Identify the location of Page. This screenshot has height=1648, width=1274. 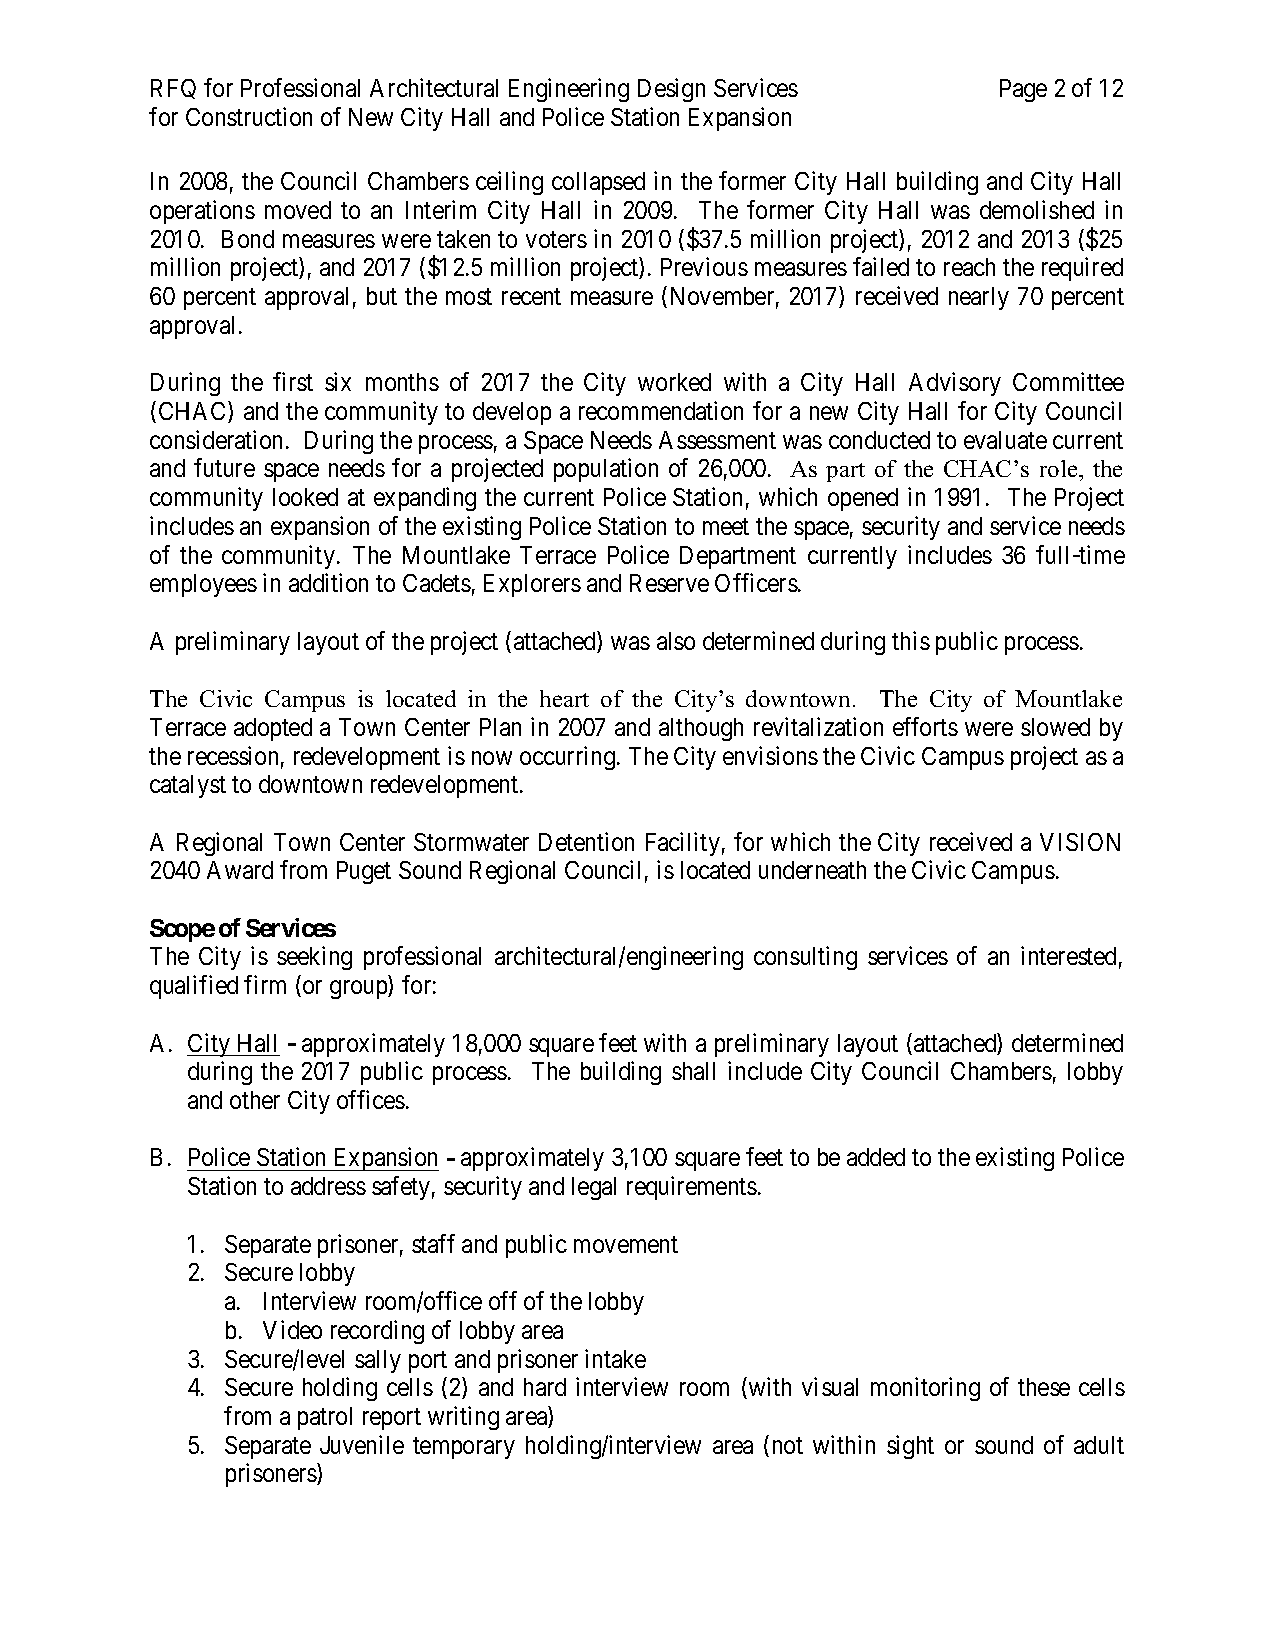
(1023, 90).
